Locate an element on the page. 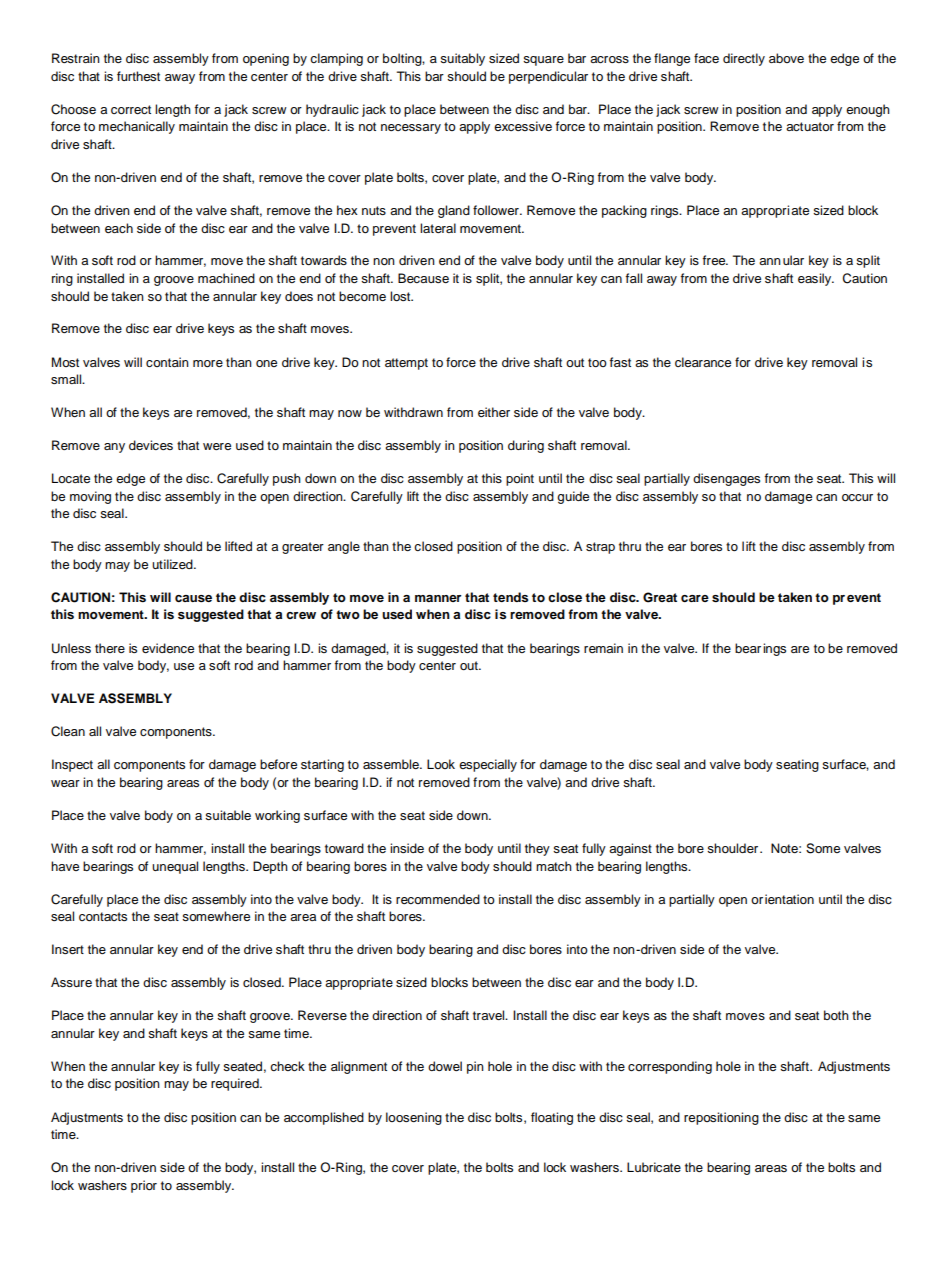 This image has width=952, height=1272. especially is located at coordinates (488, 765).
